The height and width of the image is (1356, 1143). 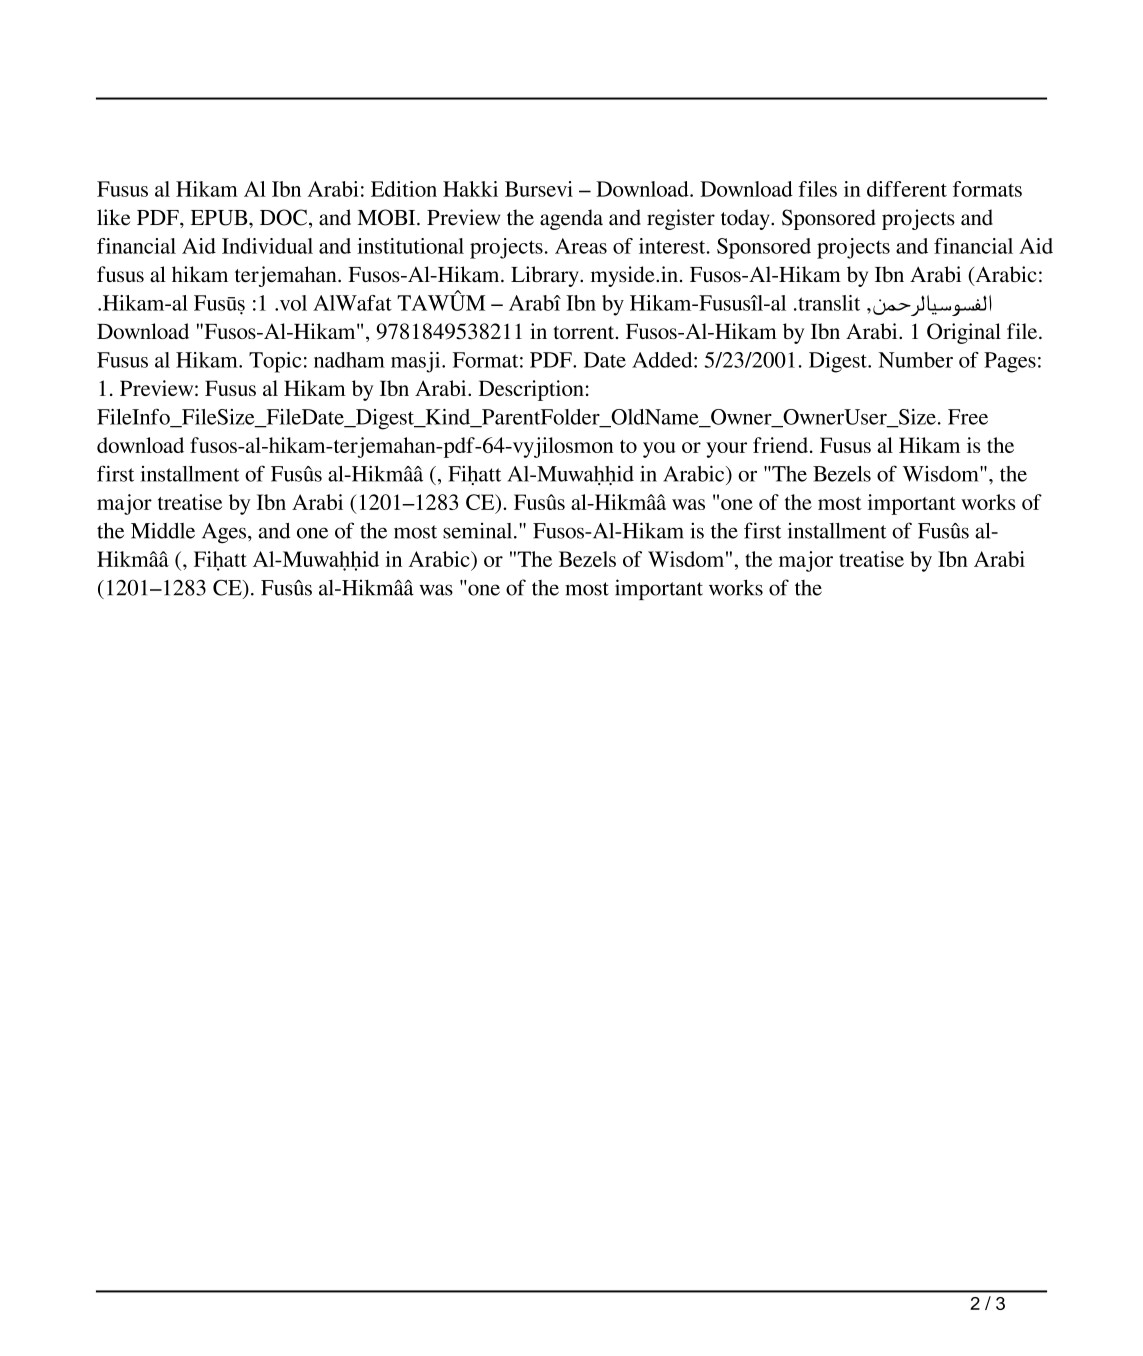 I want to click on Description, so click(x=531, y=390).
